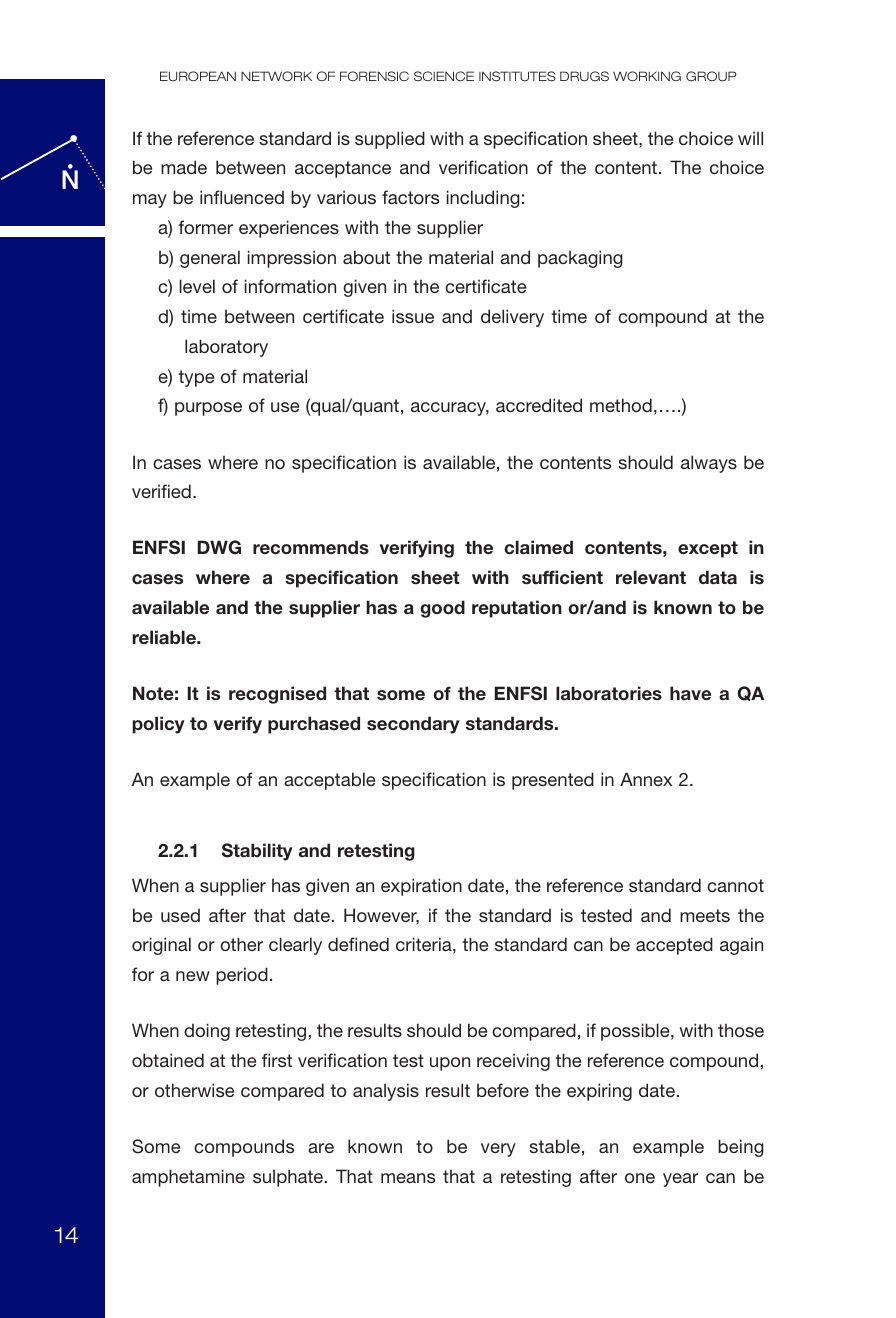 The height and width of the screenshot is (1318, 896). I want to click on relevant, so click(651, 577).
